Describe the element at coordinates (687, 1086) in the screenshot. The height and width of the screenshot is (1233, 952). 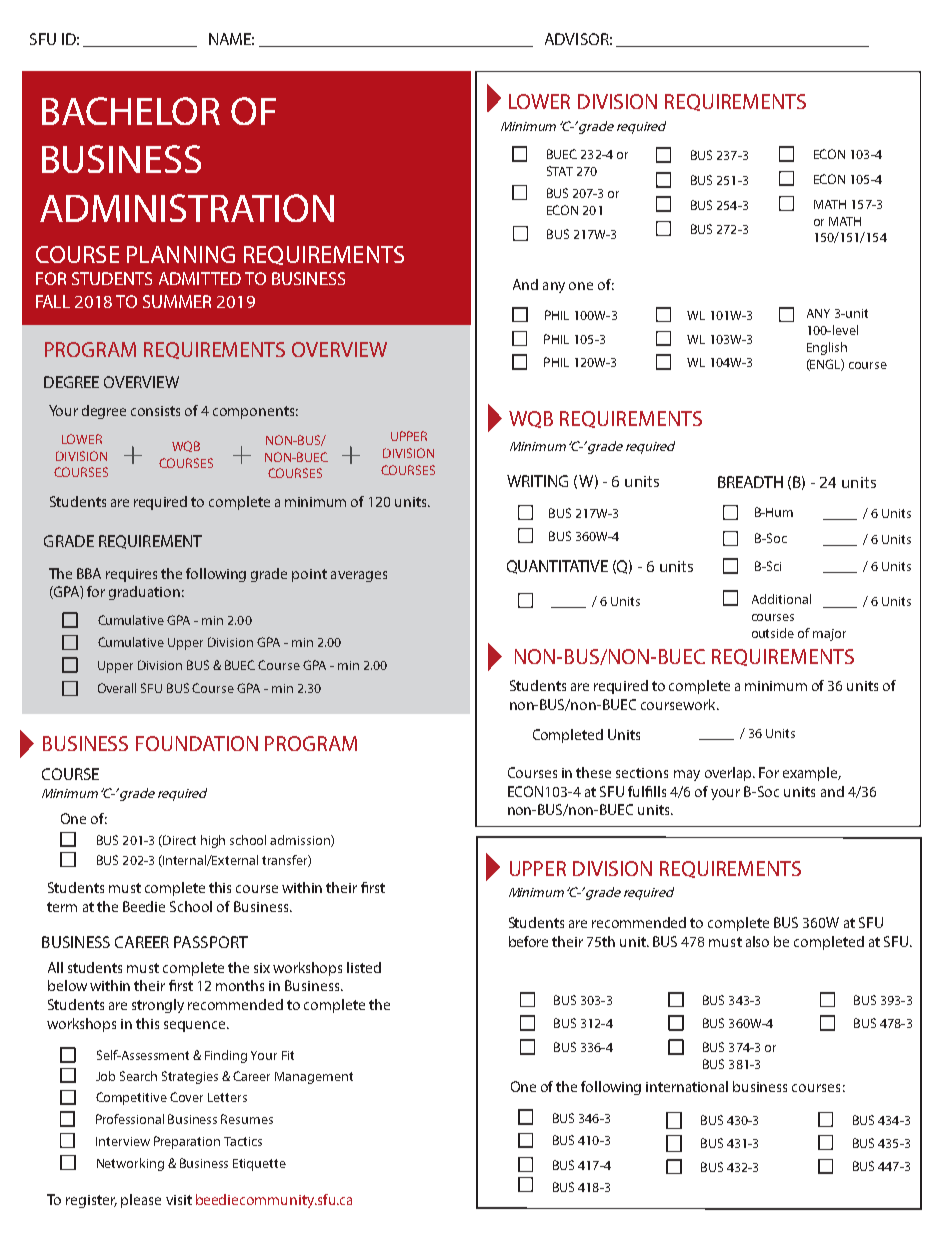
I see `international` at that location.
